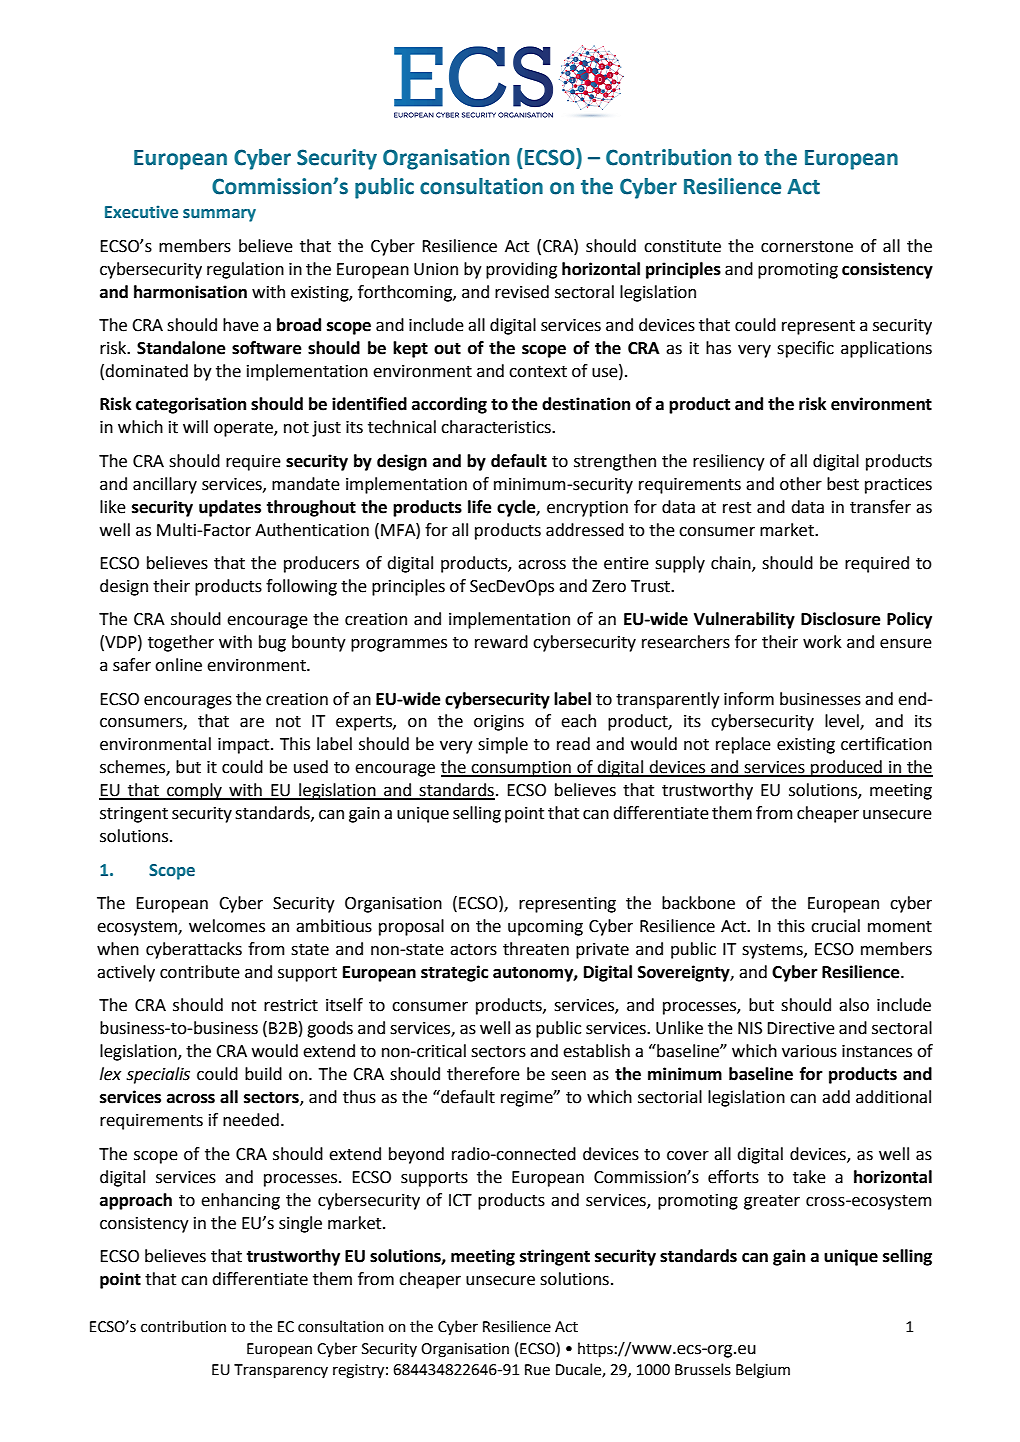 This screenshot has width=1020, height=1442. What do you see at coordinates (219, 215) in the screenshot?
I see `summary` at bounding box center [219, 215].
